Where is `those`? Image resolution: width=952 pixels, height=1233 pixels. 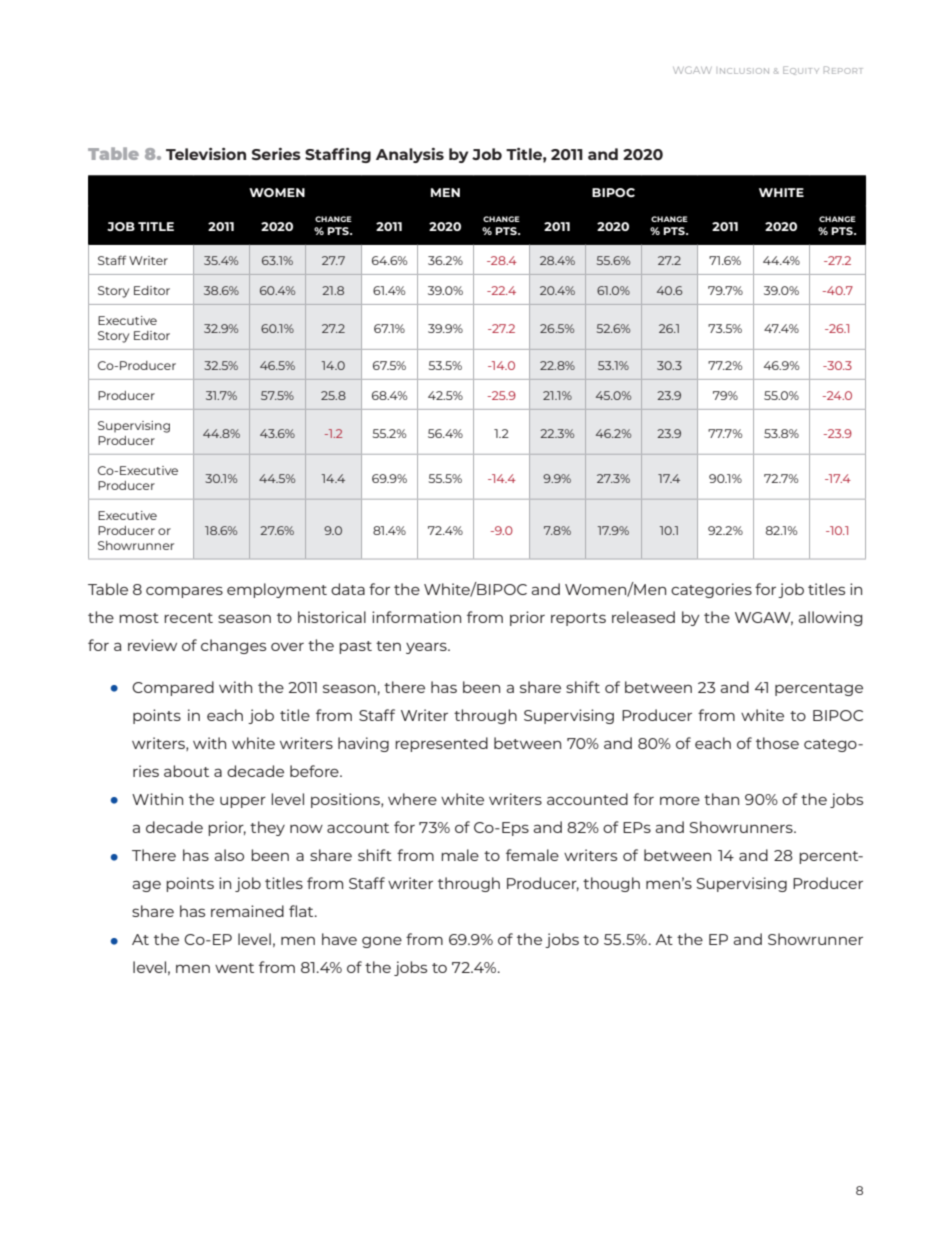 those is located at coordinates (777, 743).
